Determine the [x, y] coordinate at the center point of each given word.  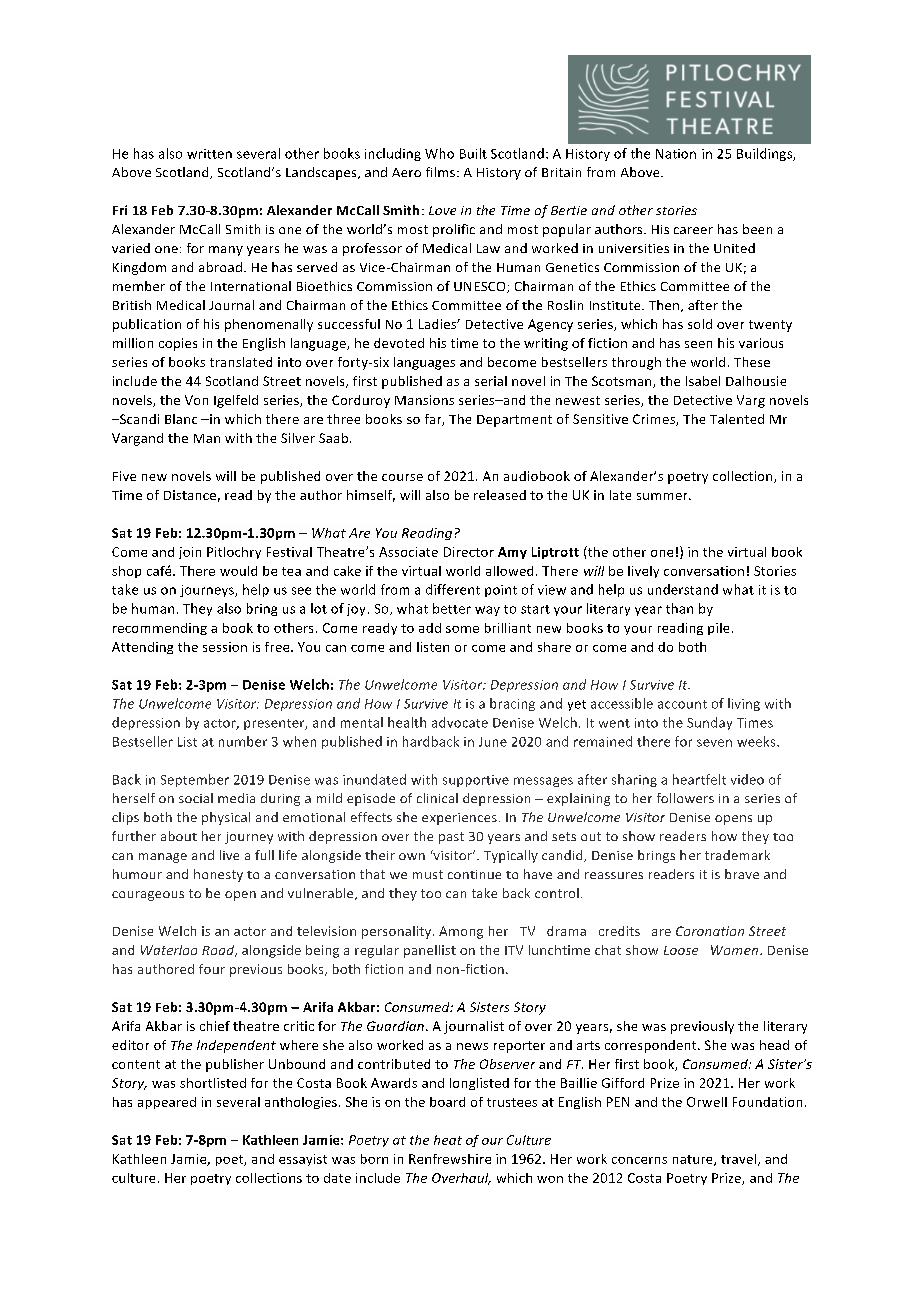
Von [196, 400]
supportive [476, 781]
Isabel [703, 381]
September [195, 780]
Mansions [424, 400]
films [440, 172]
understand [683, 589]
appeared [167, 1103]
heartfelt [699, 779]
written [209, 154]
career [693, 230]
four [212, 969]
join [190, 553]
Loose [681, 950]
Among [461, 932]
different [453, 589]
